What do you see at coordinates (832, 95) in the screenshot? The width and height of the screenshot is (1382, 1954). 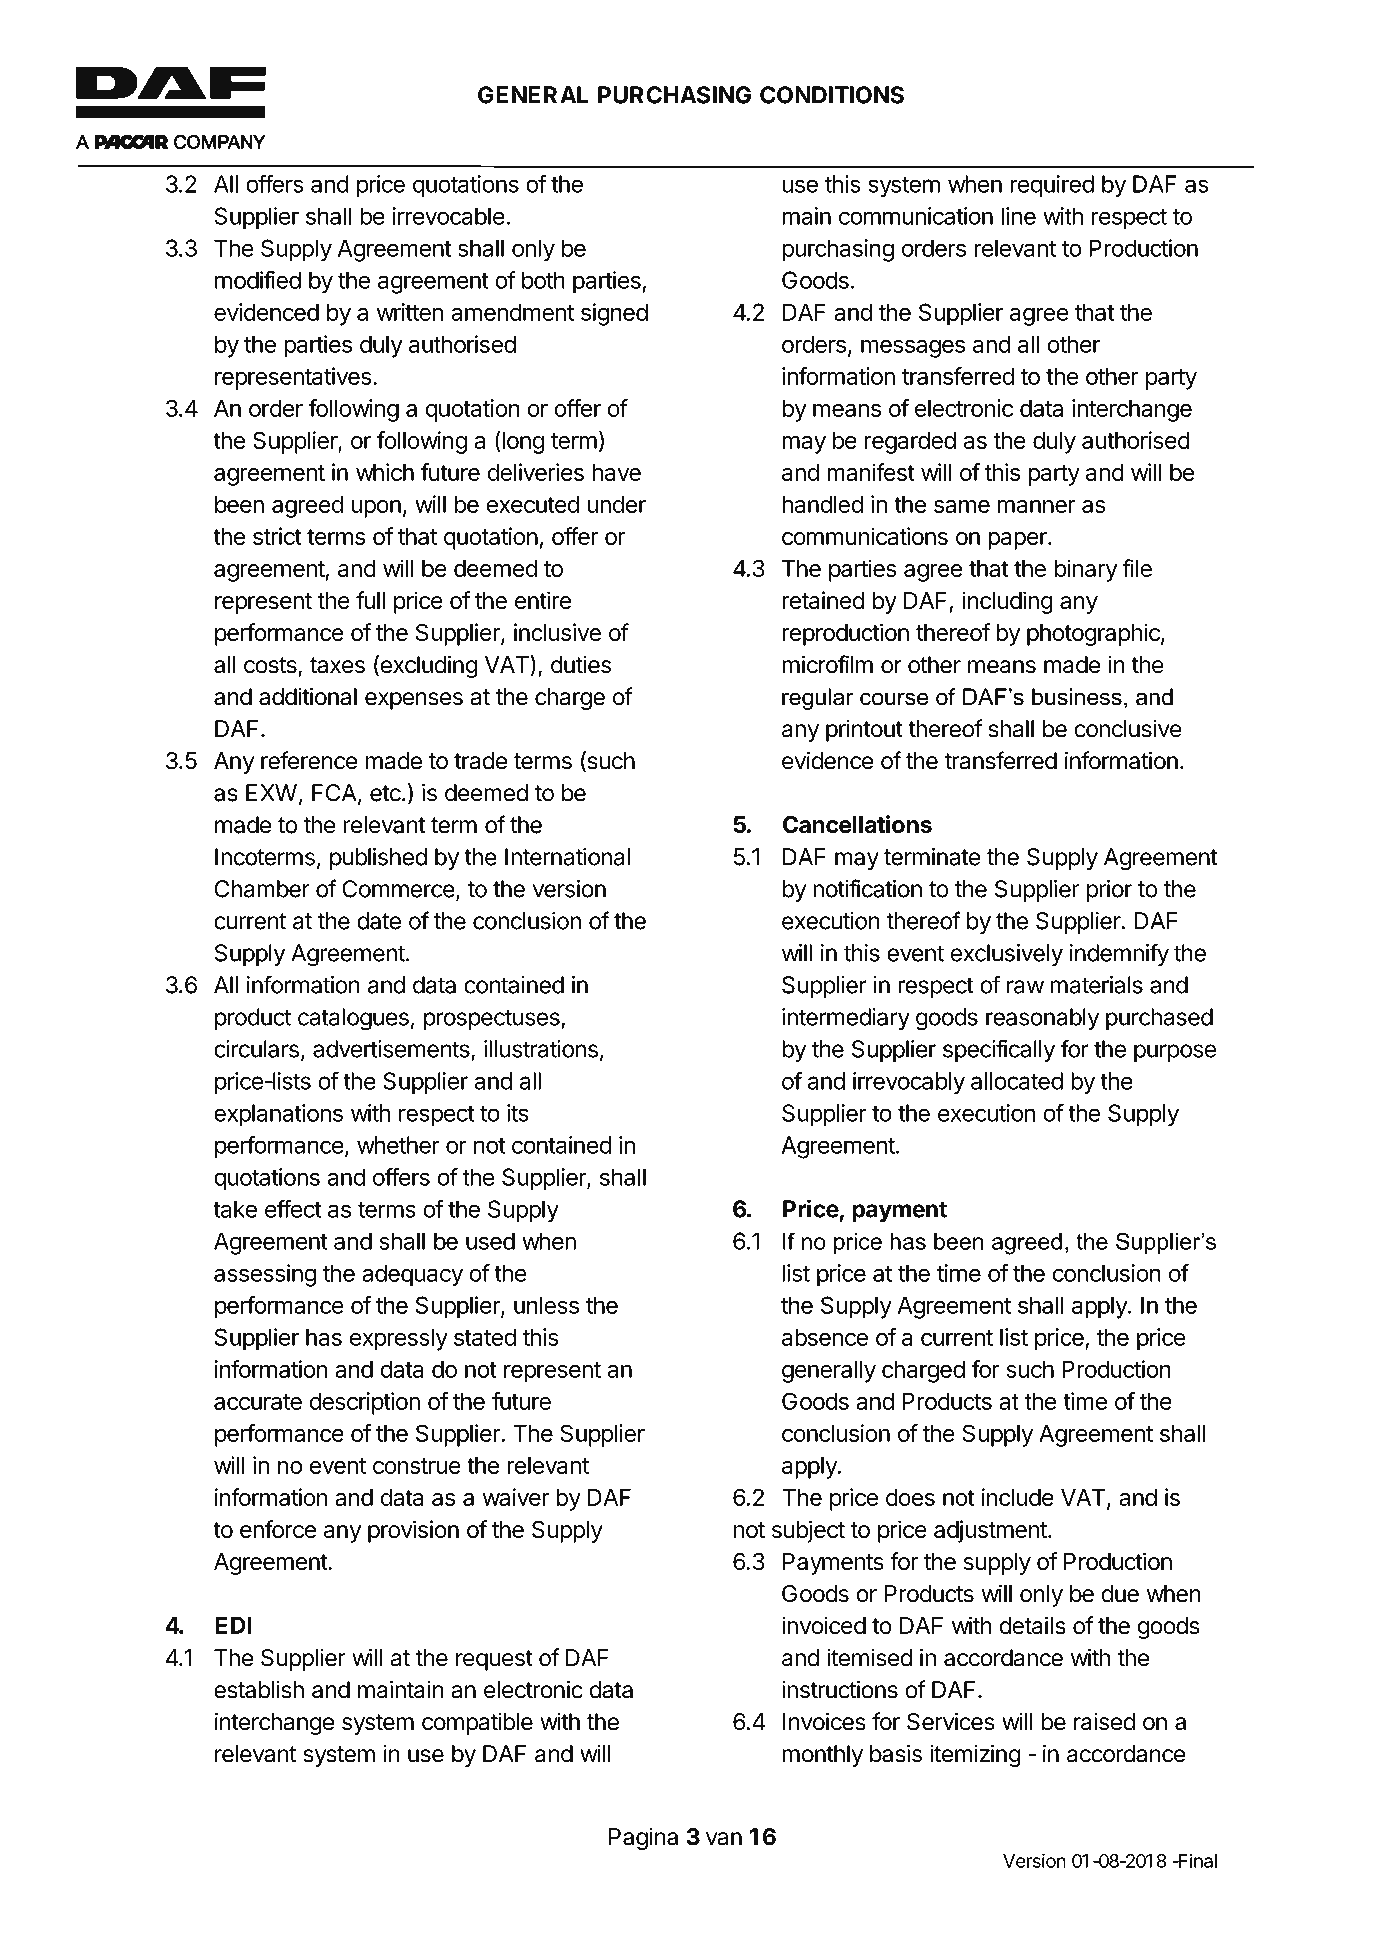 I see `CONDITIONS` at bounding box center [832, 95].
